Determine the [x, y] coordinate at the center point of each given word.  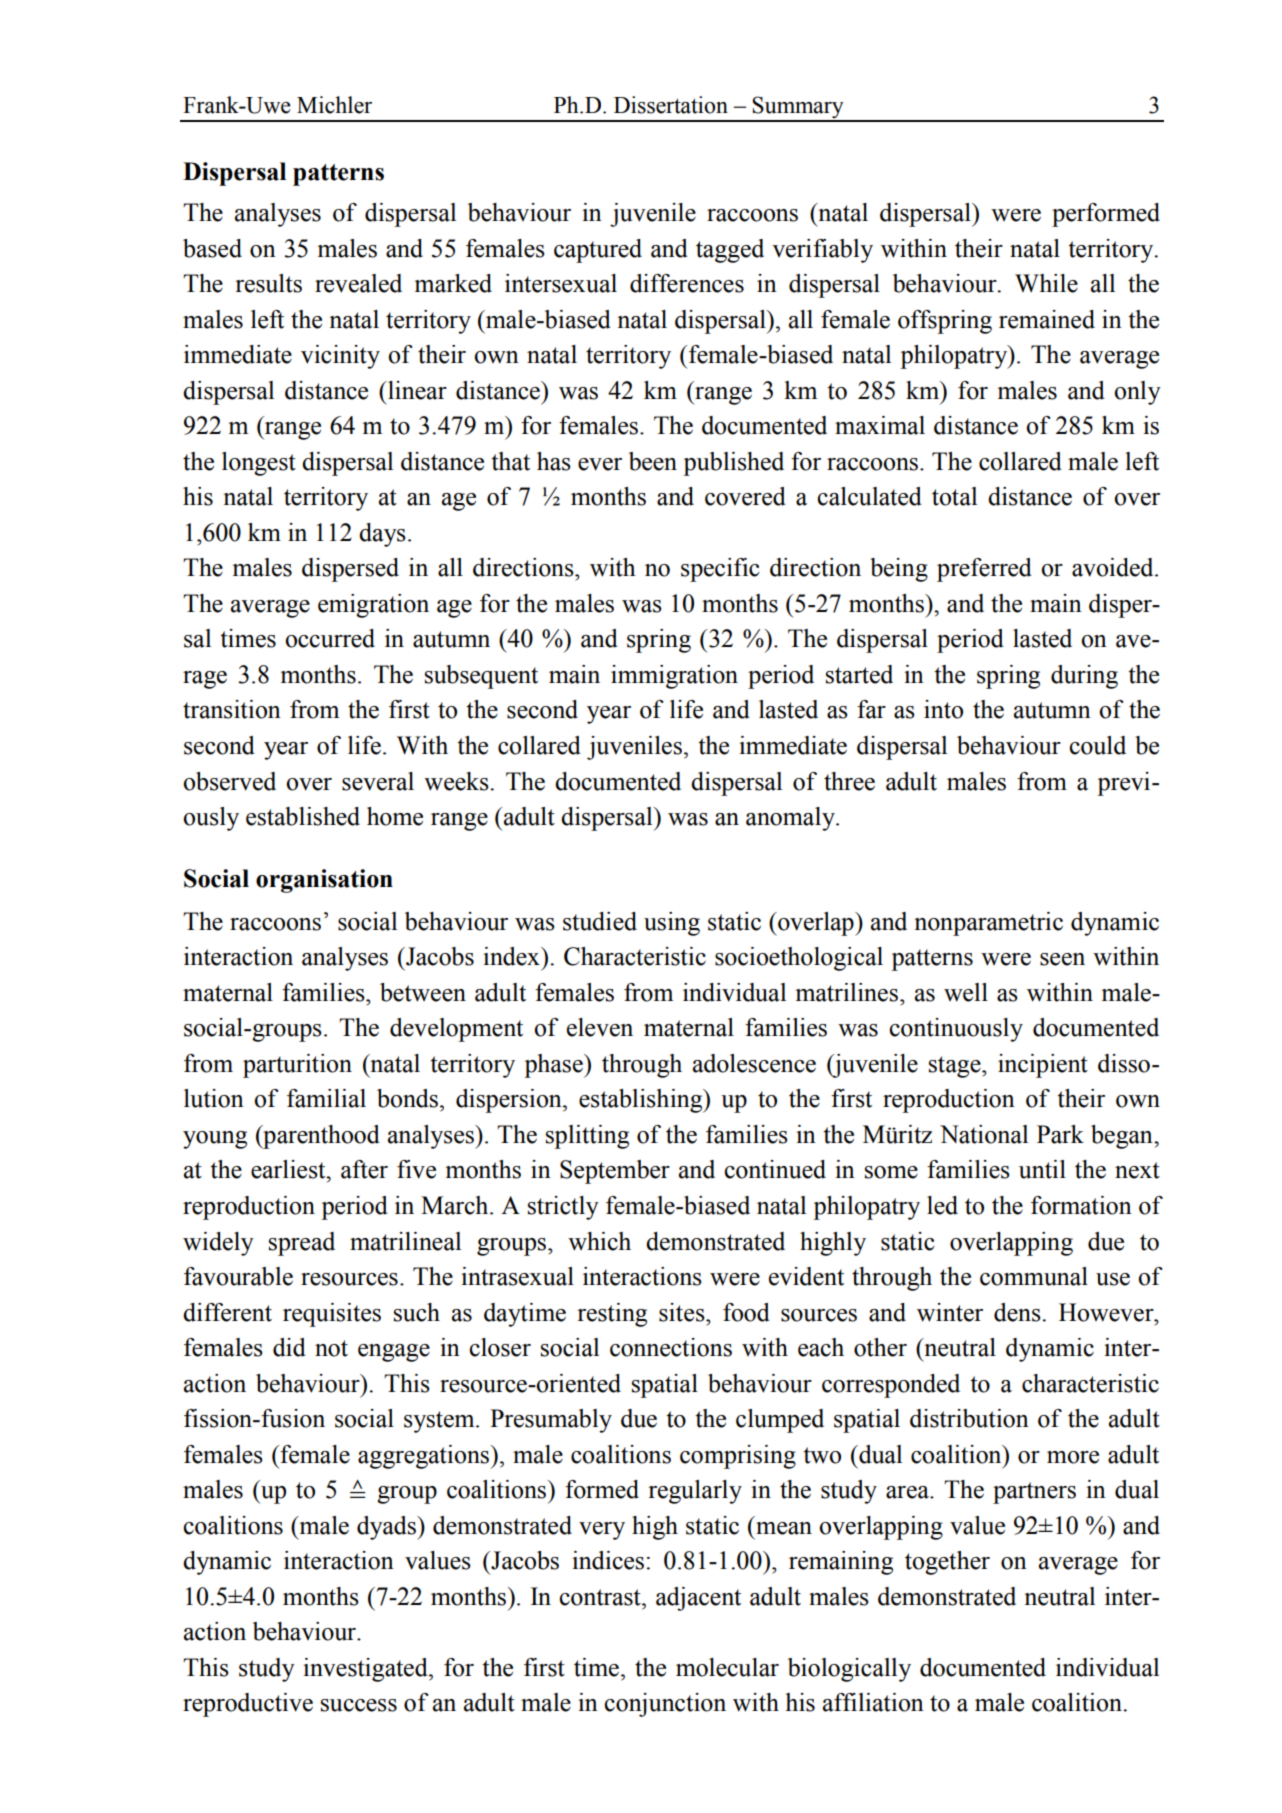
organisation [324, 881]
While [1046, 283]
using [672, 924]
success [359, 1705]
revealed [358, 283]
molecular [727, 1667]
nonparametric [988, 924]
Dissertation [671, 105]
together [947, 1563]
